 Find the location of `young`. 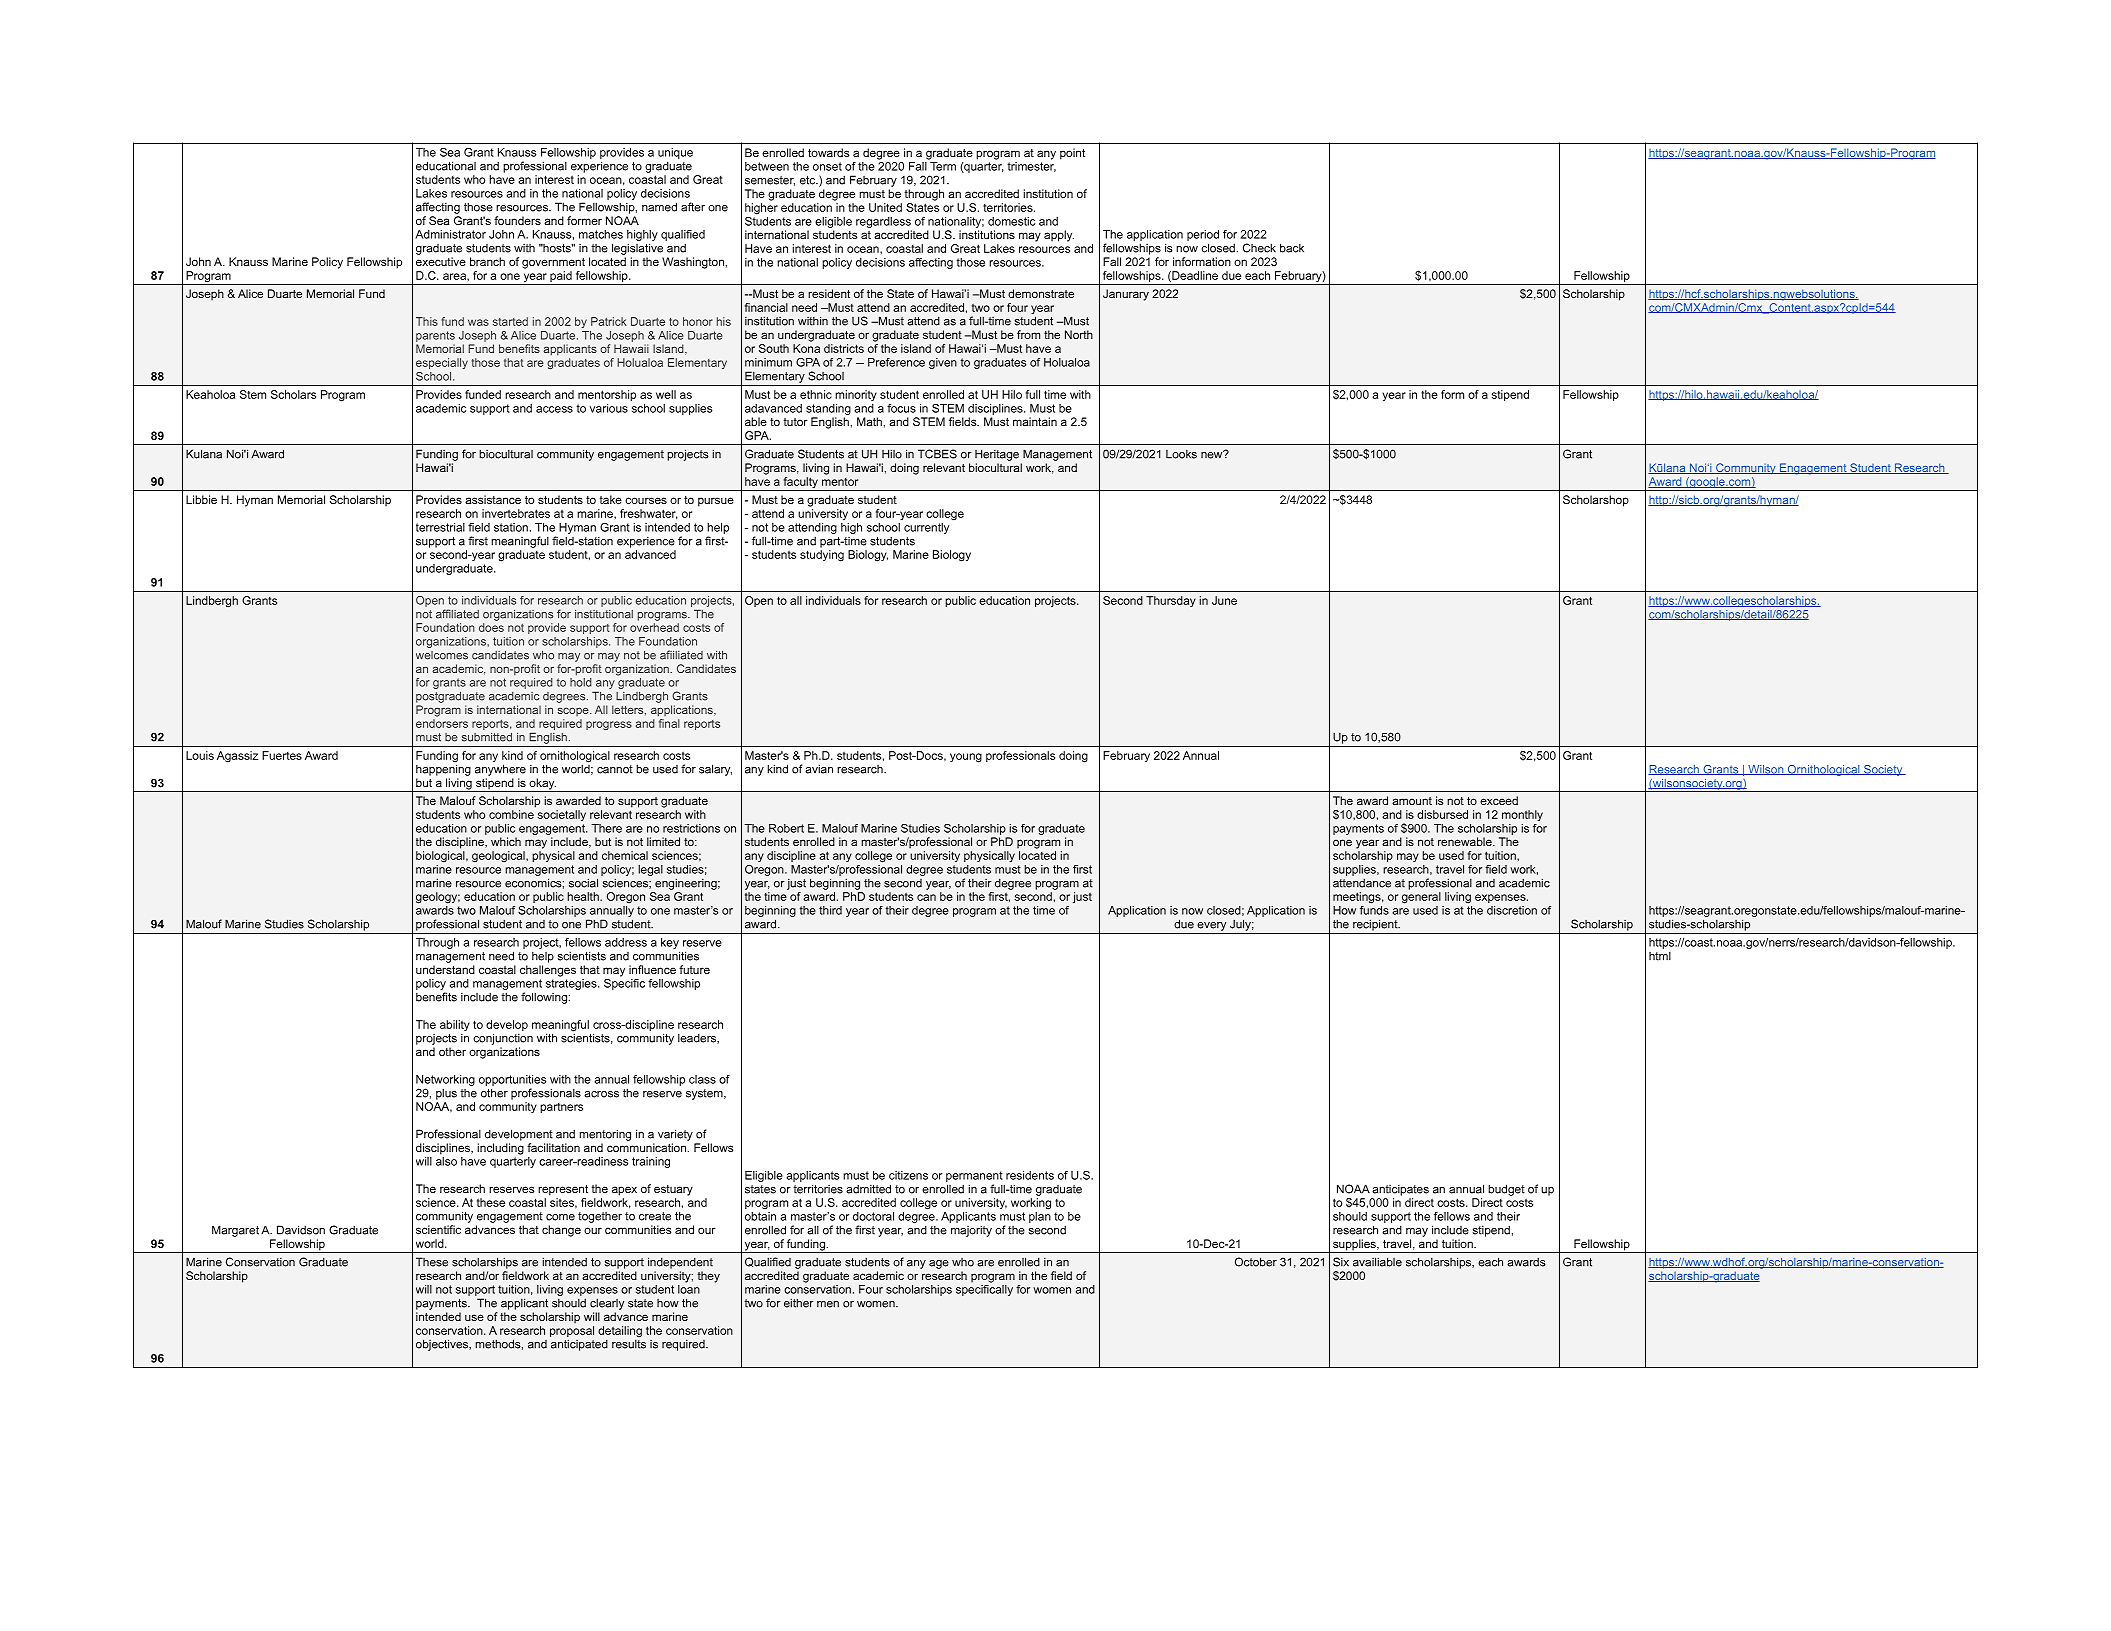

young is located at coordinates (966, 758).
